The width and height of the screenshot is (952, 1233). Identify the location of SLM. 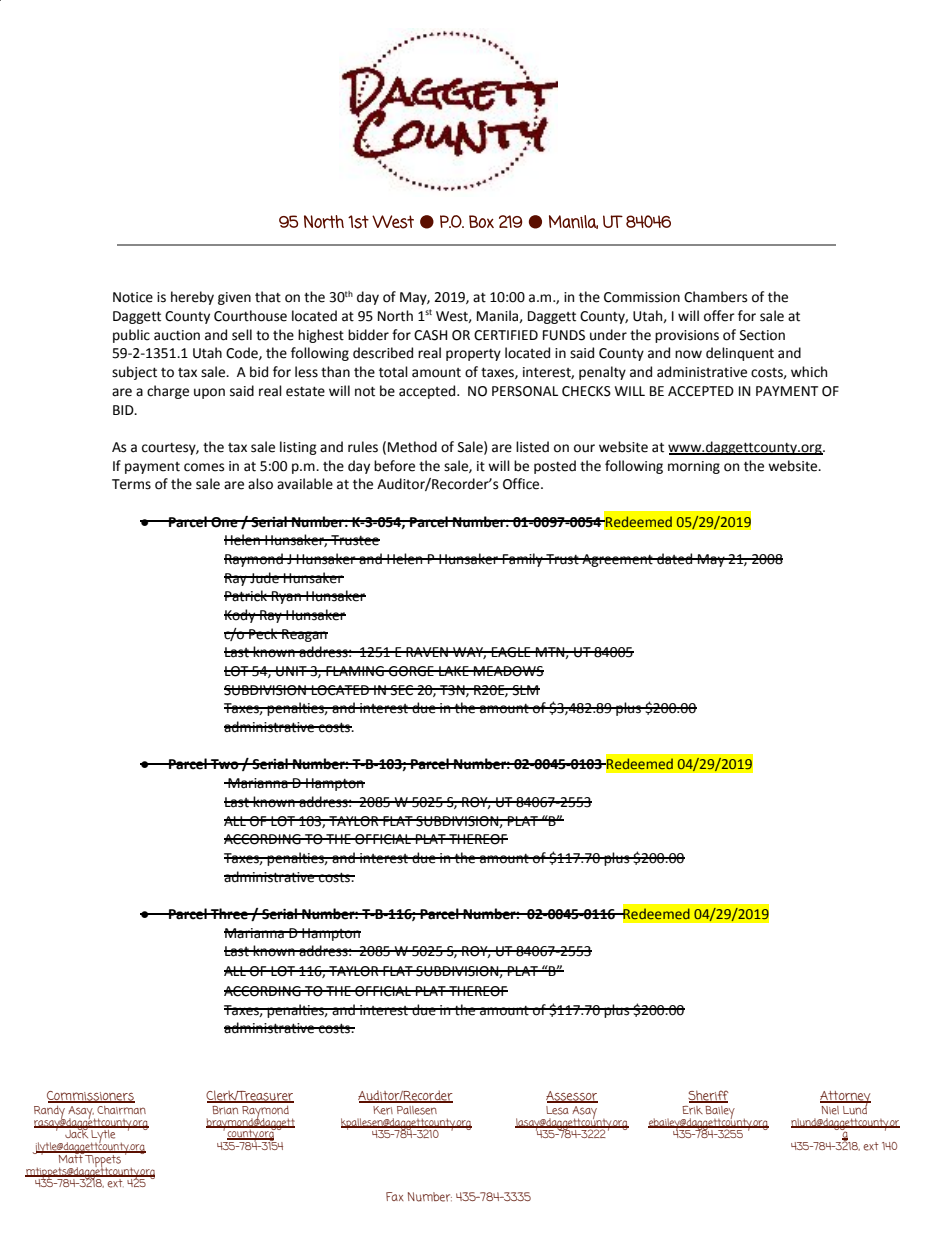
(525, 690).
